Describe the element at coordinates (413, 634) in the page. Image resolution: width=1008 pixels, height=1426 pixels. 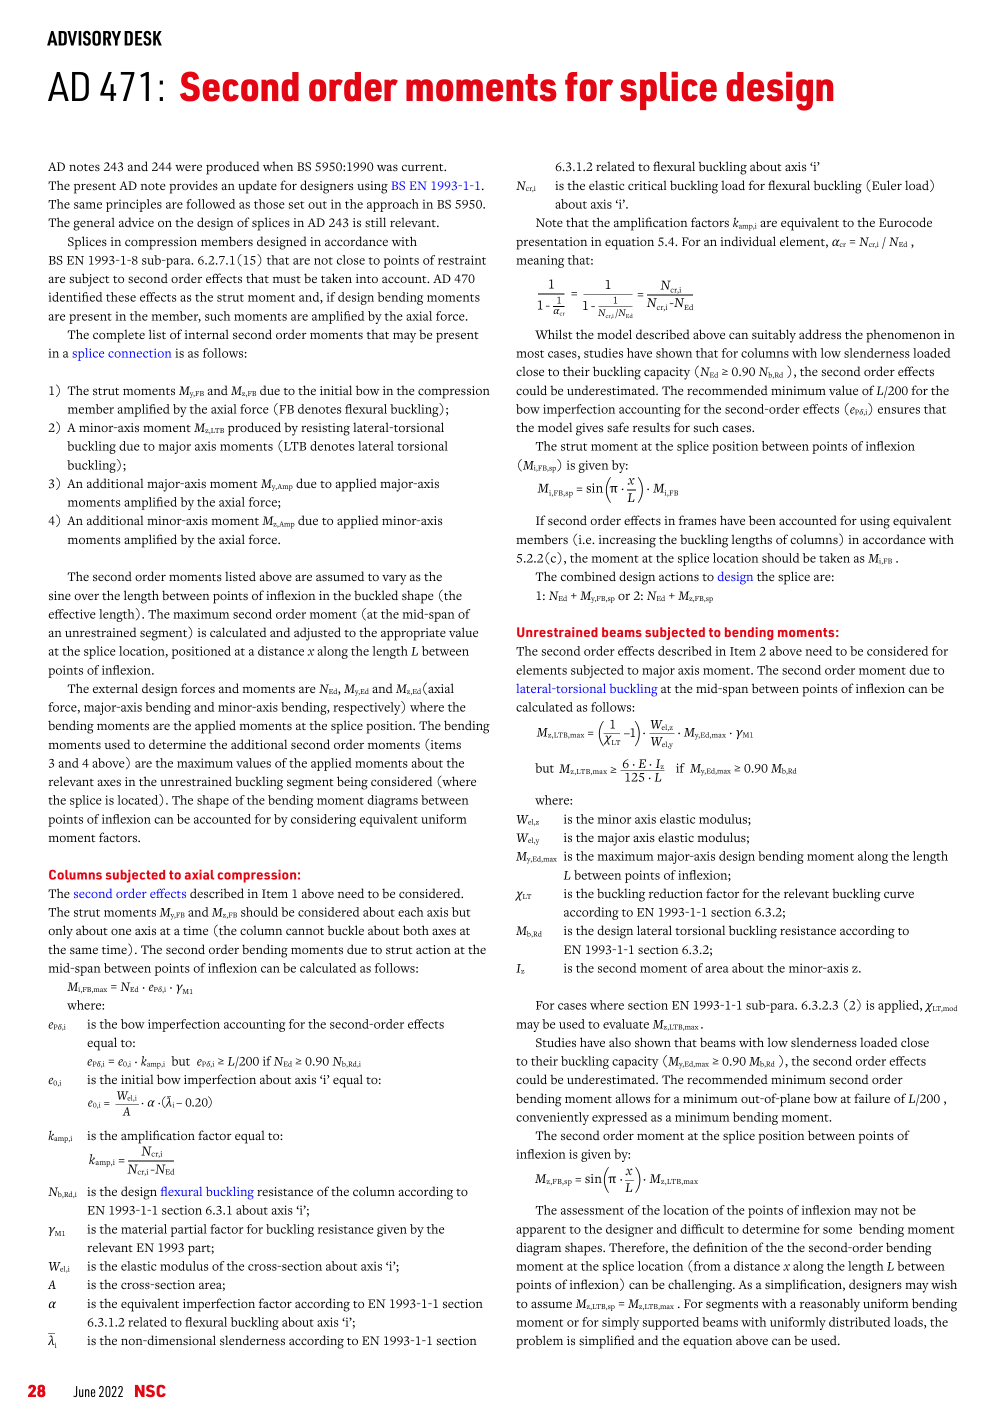
I see `appropriate` at that location.
